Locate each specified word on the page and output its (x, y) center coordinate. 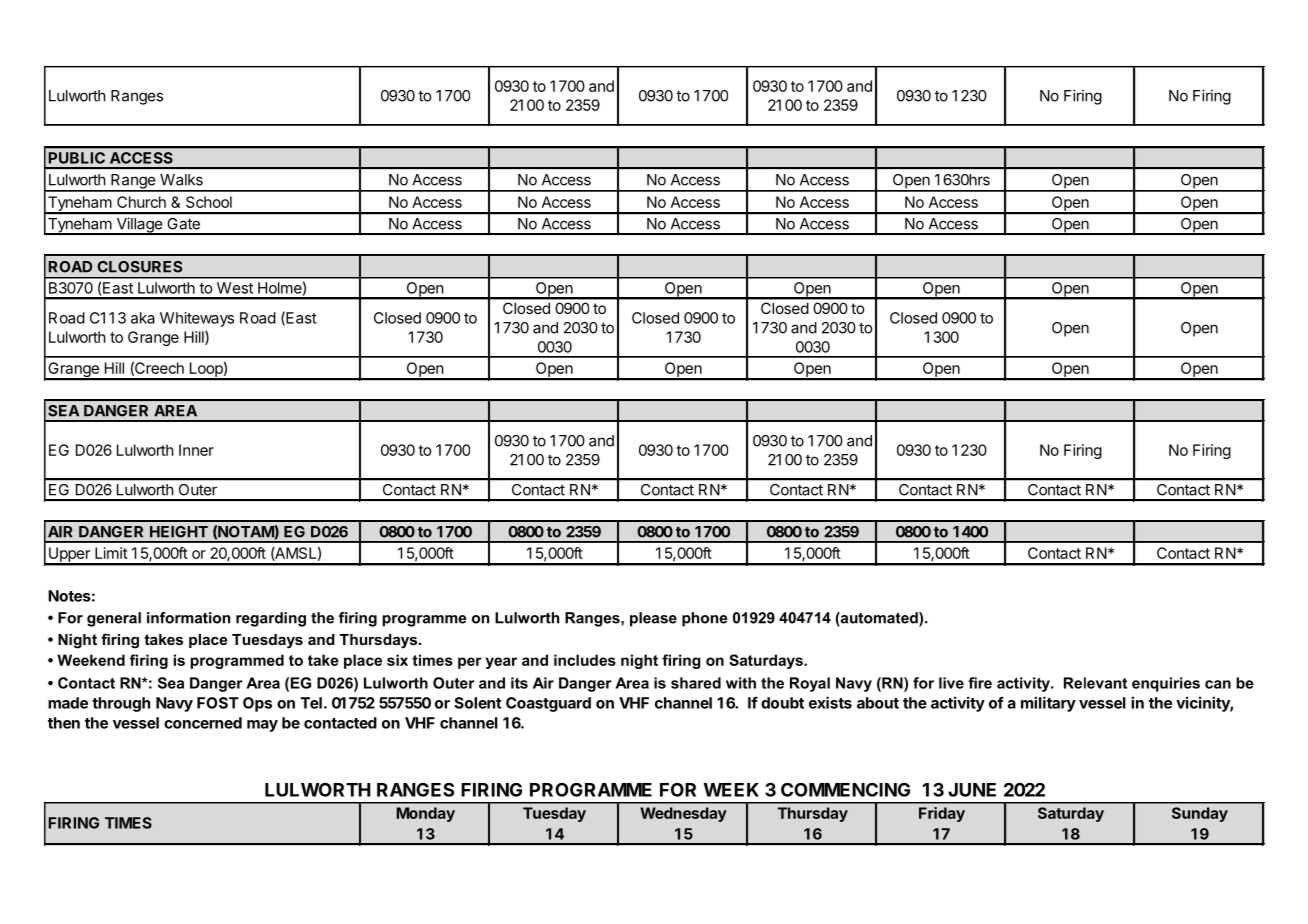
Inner (196, 450)
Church (141, 202)
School (209, 202)
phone (704, 619)
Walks (181, 180)
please (653, 619)
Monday (425, 814)
